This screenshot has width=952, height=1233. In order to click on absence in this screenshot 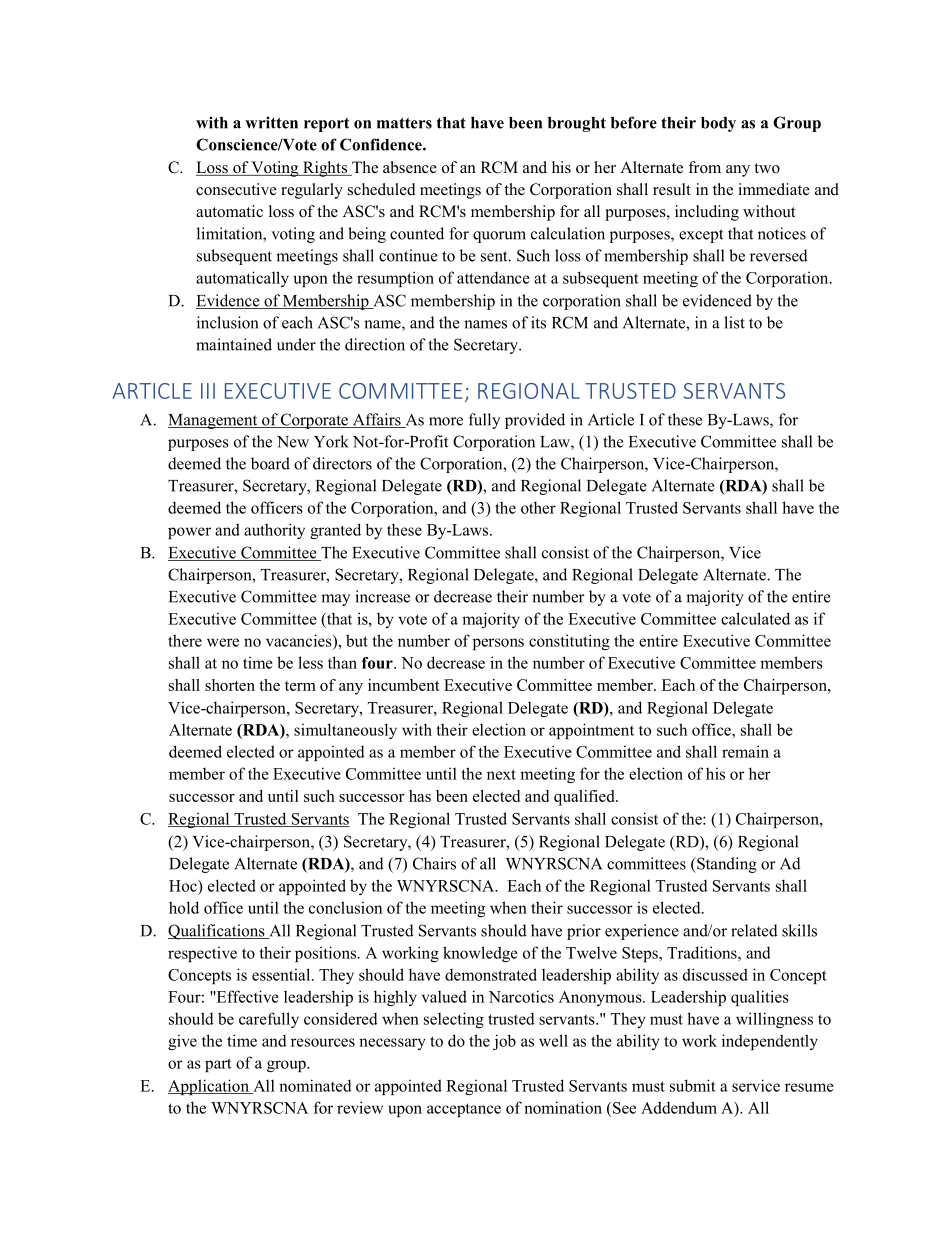, I will do `click(410, 167)`.
